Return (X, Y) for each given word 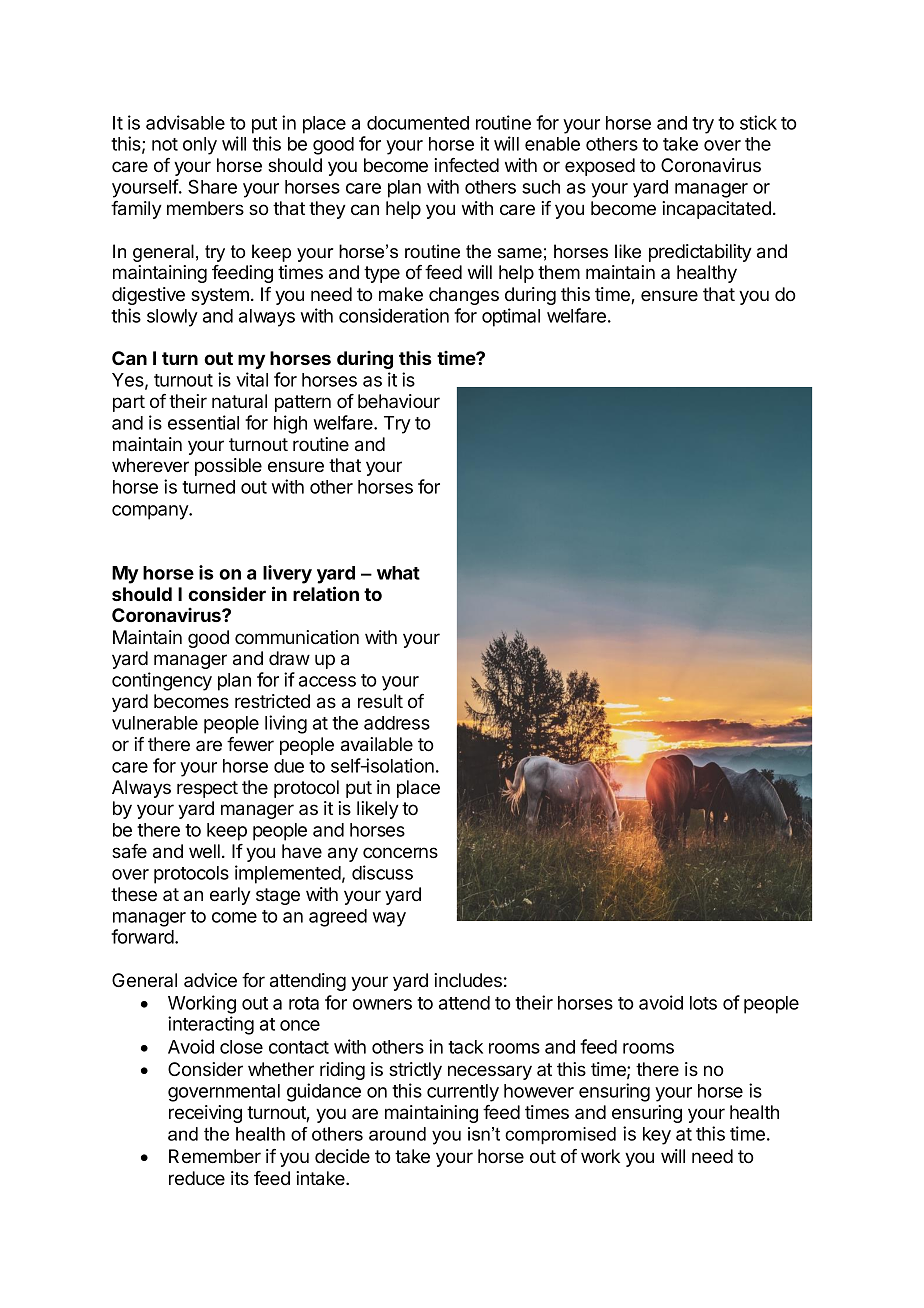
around (397, 1134)
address (397, 723)
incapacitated (716, 210)
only (200, 146)
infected (466, 165)
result (380, 701)
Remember (215, 1156)
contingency (162, 681)
